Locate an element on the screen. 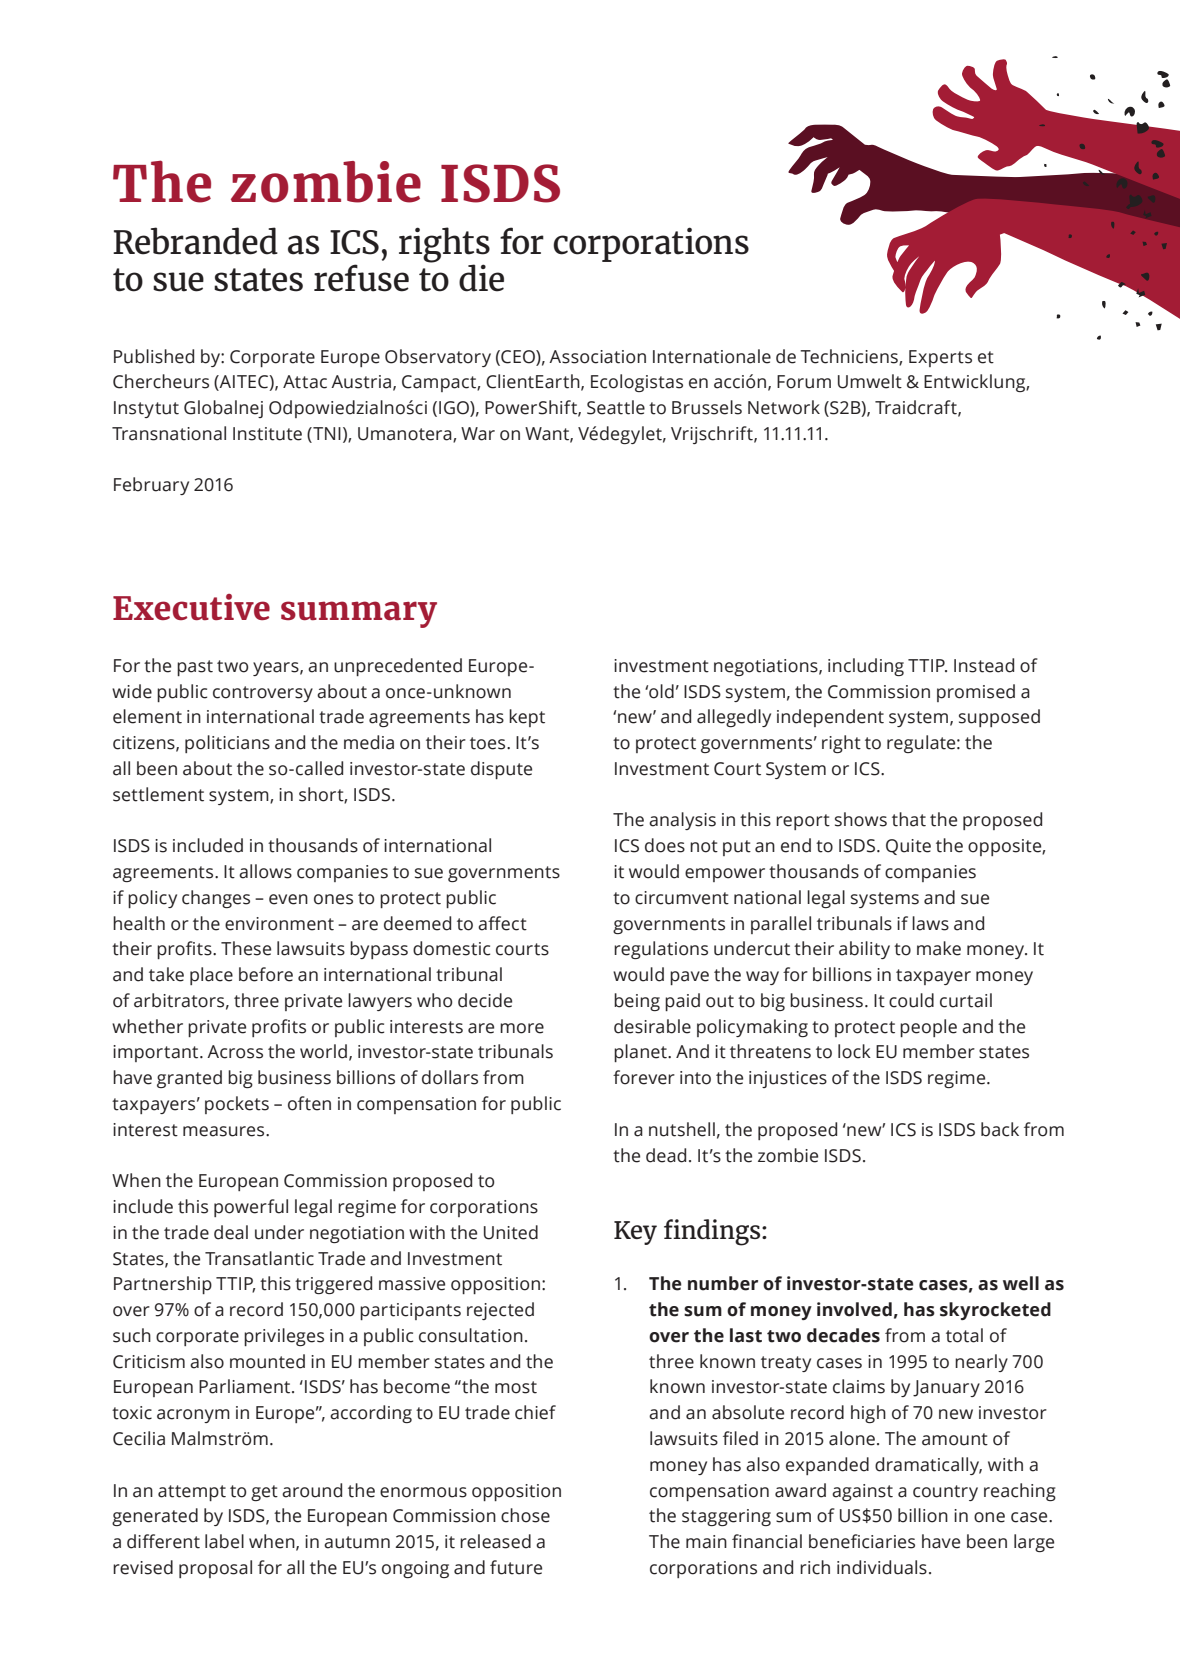 The image size is (1180, 1669). changes is located at coordinates (216, 899).
